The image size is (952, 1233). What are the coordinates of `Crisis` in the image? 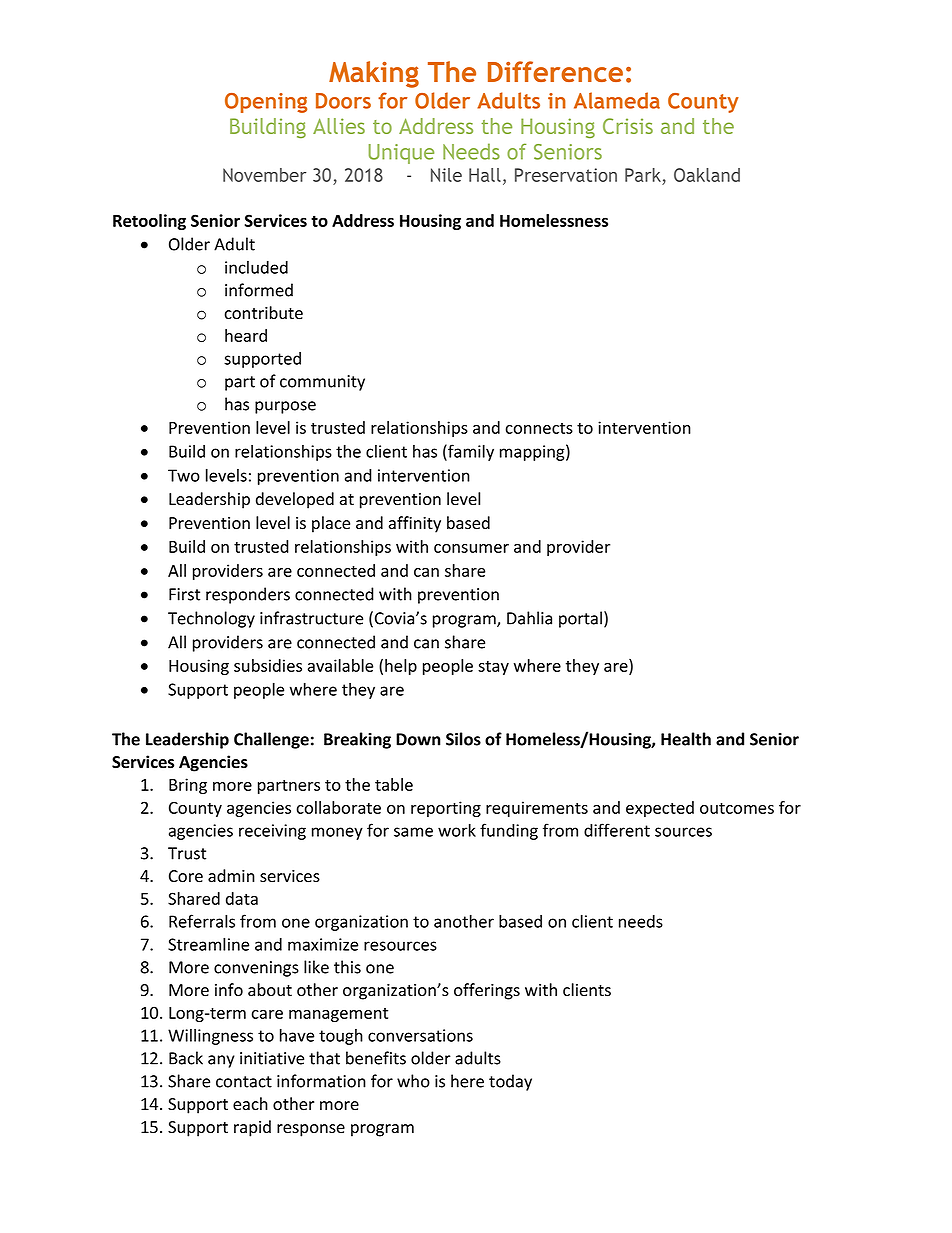 It's located at (628, 126).
